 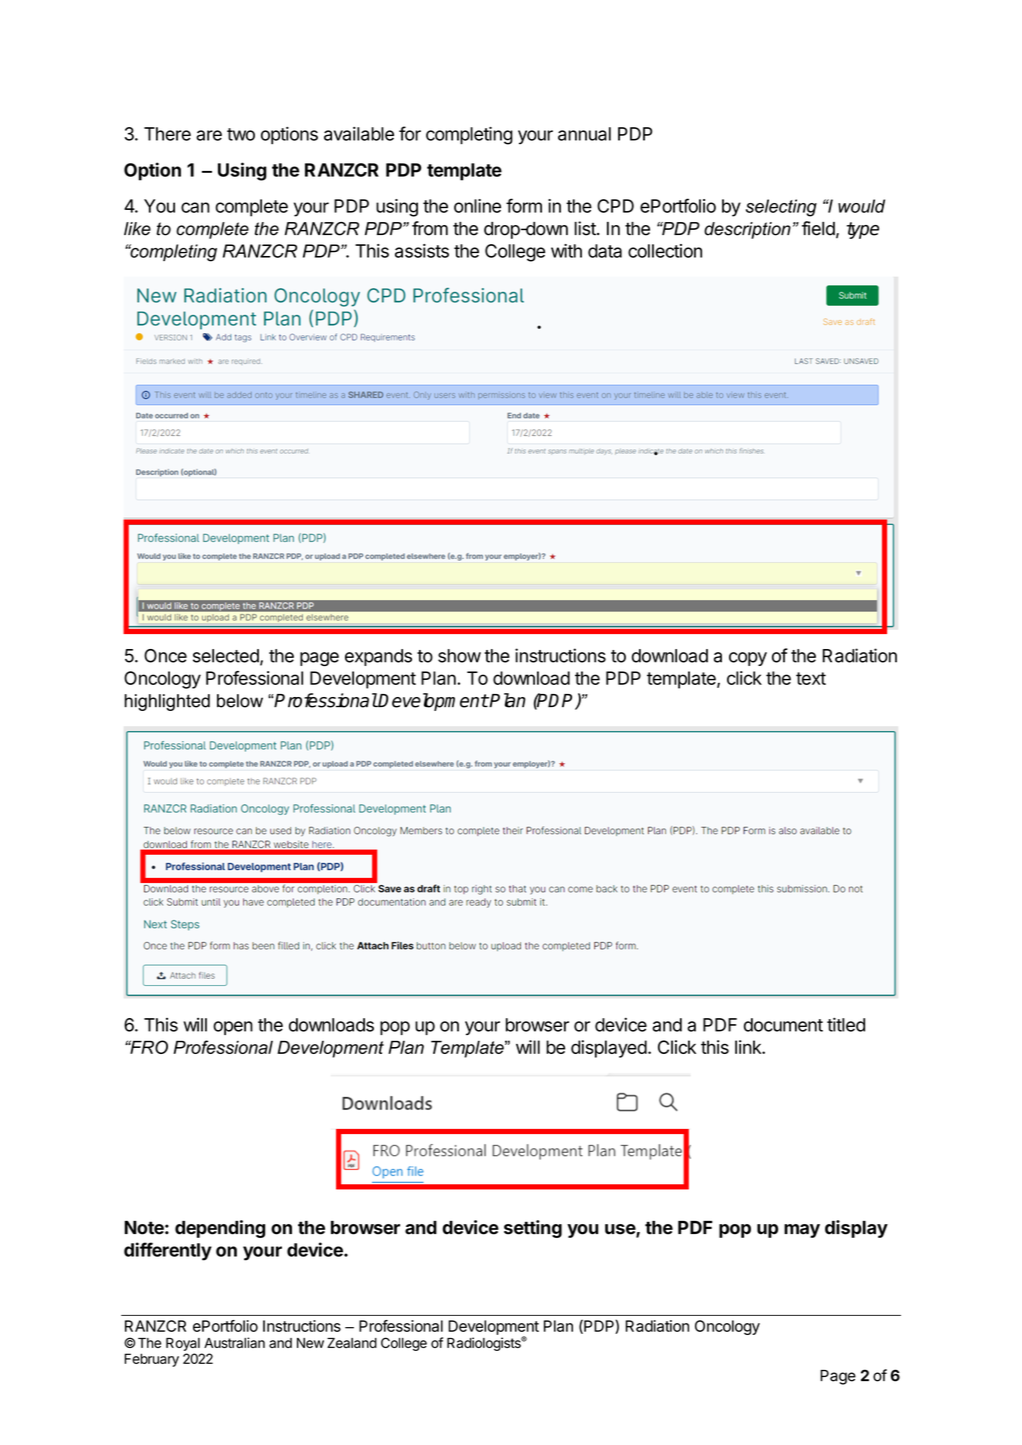 What do you see at coordinates (802, 1231) in the screenshot?
I see `may` at bounding box center [802, 1231].
